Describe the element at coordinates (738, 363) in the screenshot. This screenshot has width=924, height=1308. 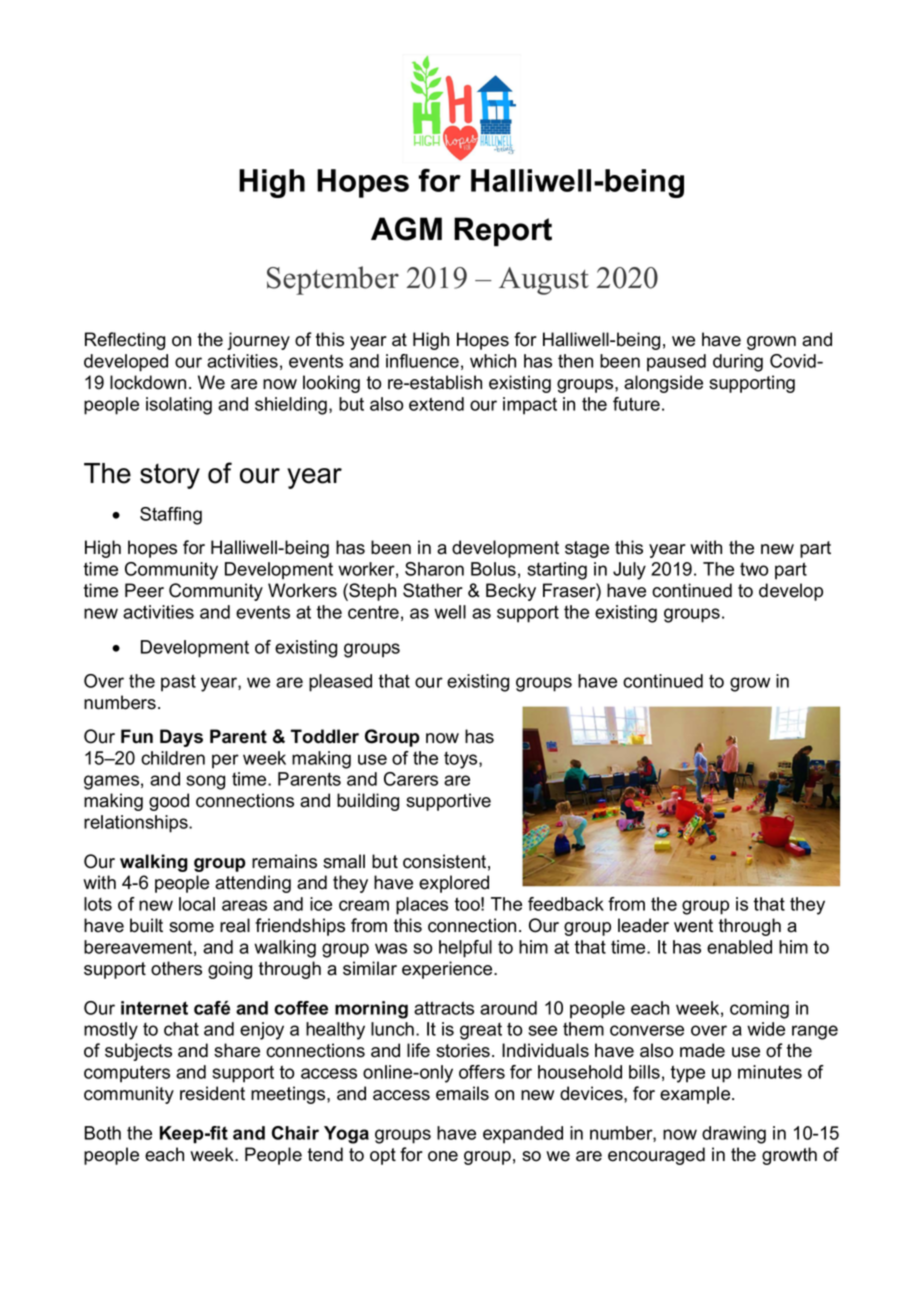
I see `during` at that location.
